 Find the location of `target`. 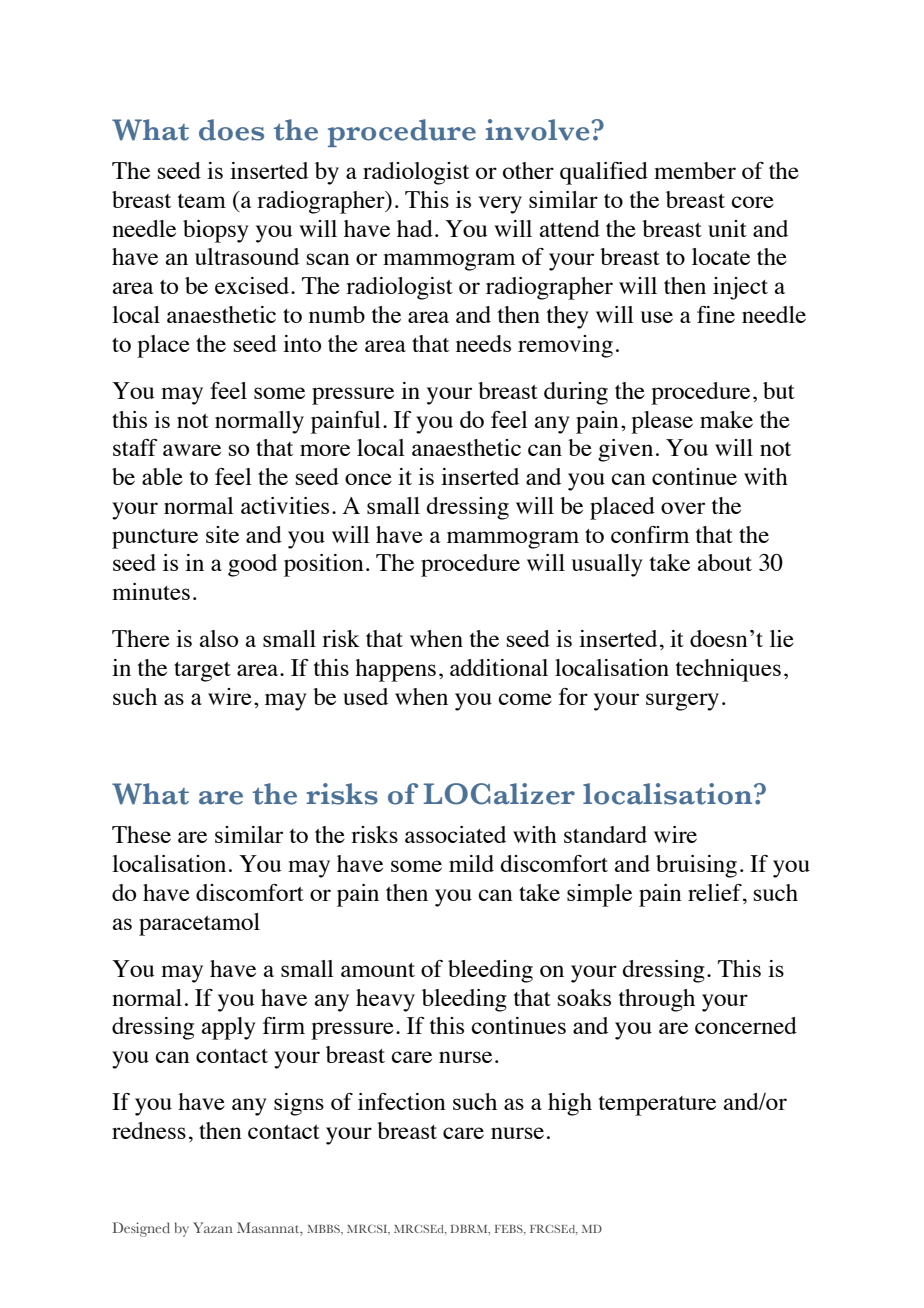

target is located at coordinates (202, 672).
